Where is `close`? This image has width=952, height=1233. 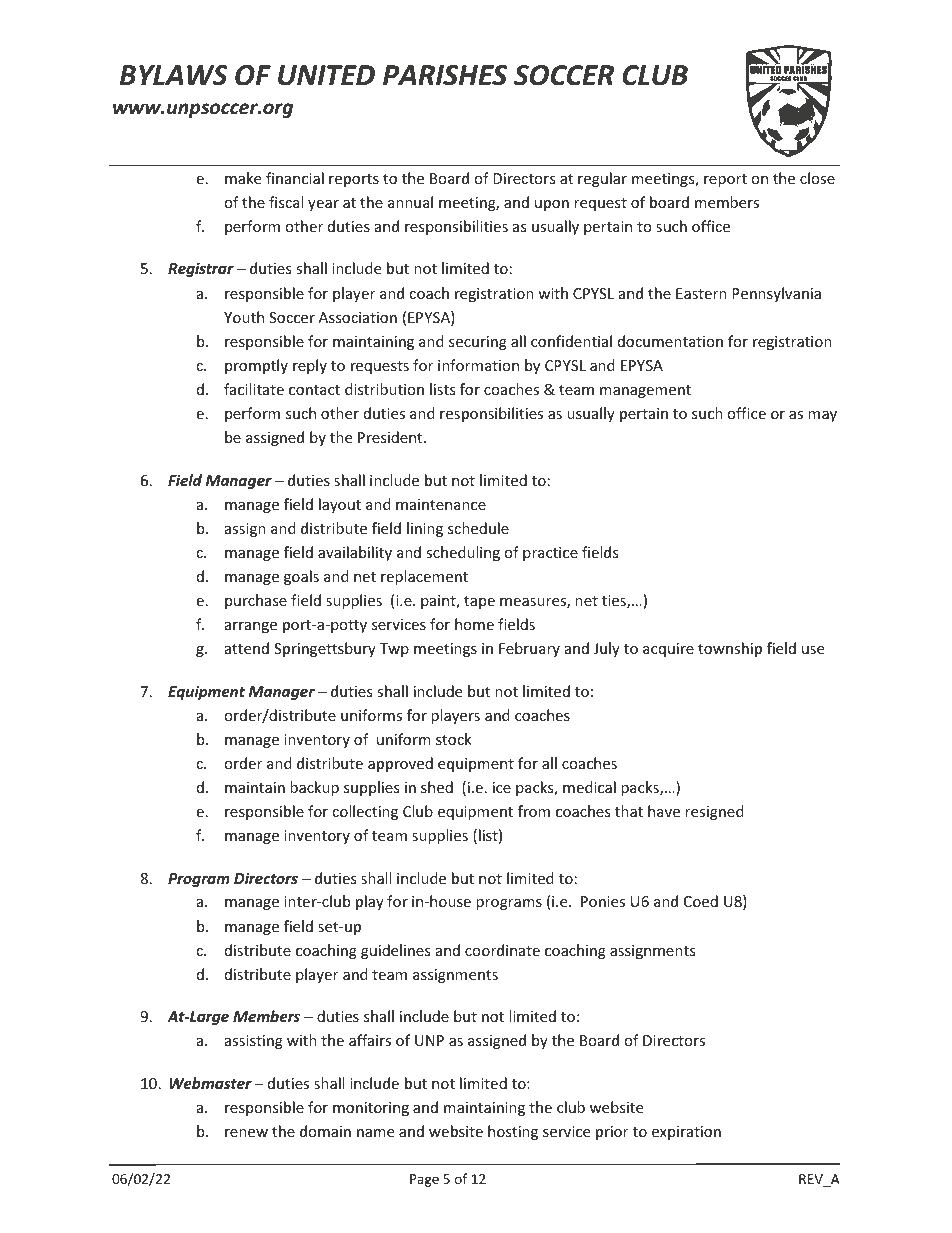 close is located at coordinates (817, 178).
